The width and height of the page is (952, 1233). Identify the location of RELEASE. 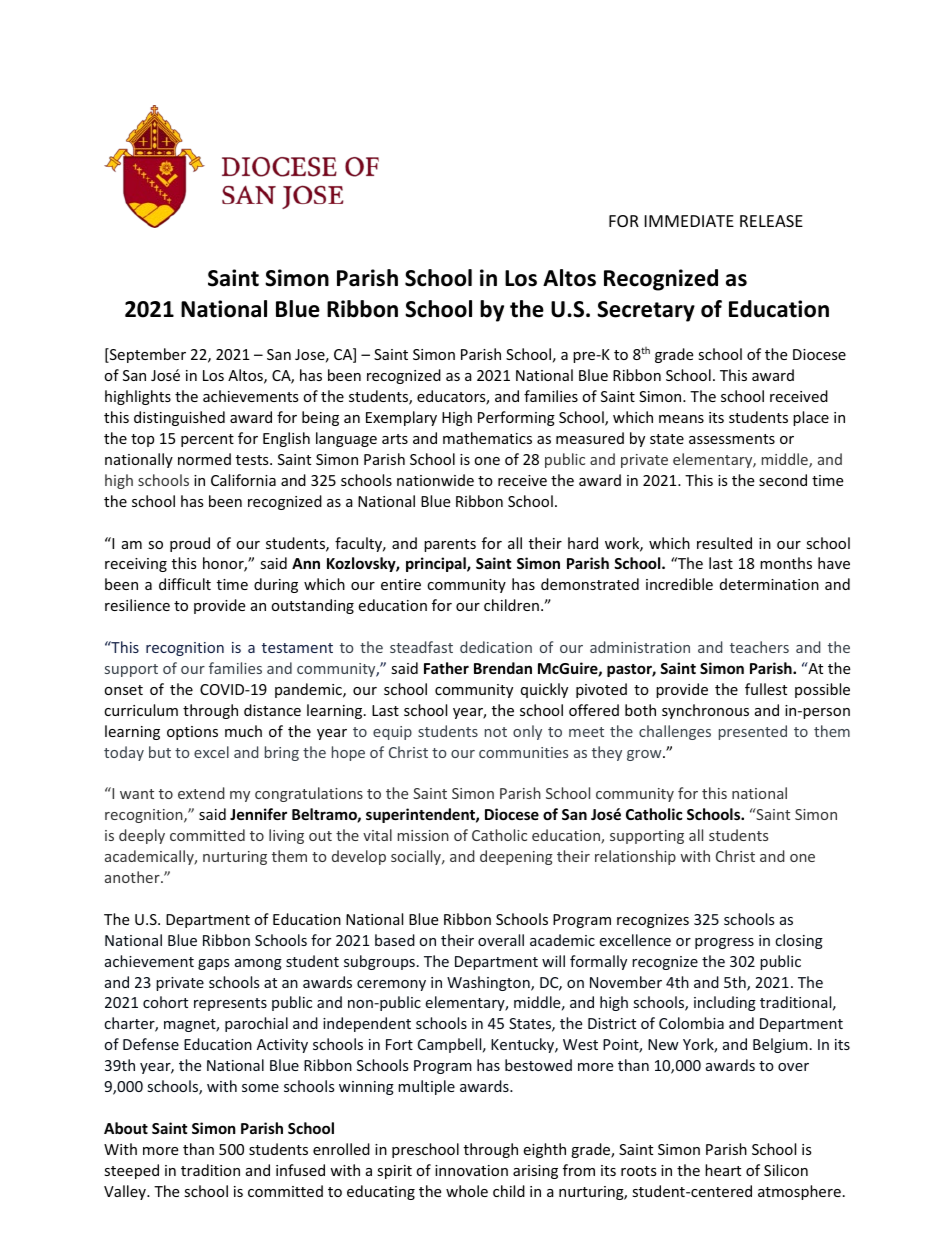
(771, 221).
